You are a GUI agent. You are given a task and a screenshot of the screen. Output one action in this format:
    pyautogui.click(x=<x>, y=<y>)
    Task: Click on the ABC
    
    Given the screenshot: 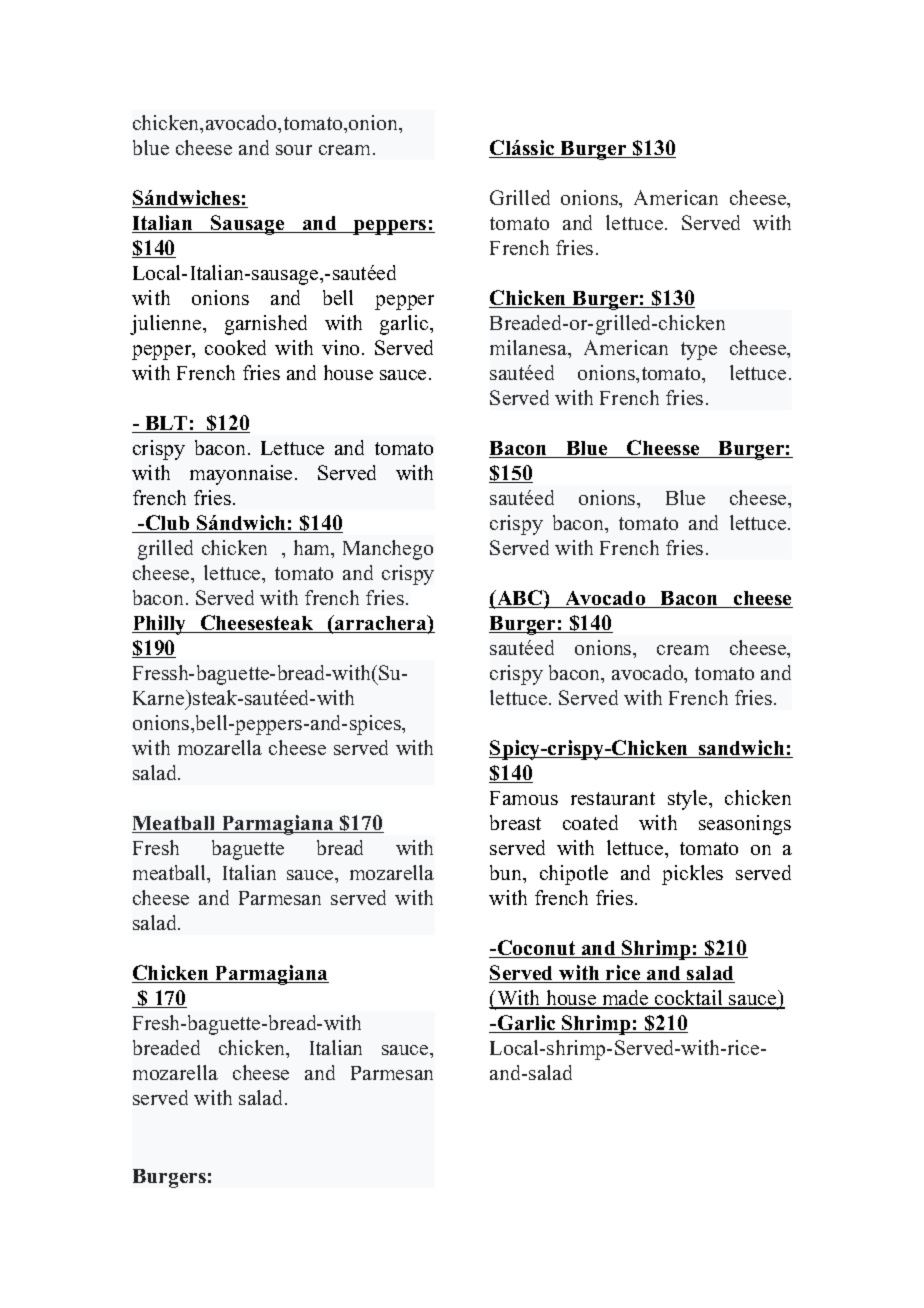 What is the action you would take?
    pyautogui.click(x=519, y=599)
